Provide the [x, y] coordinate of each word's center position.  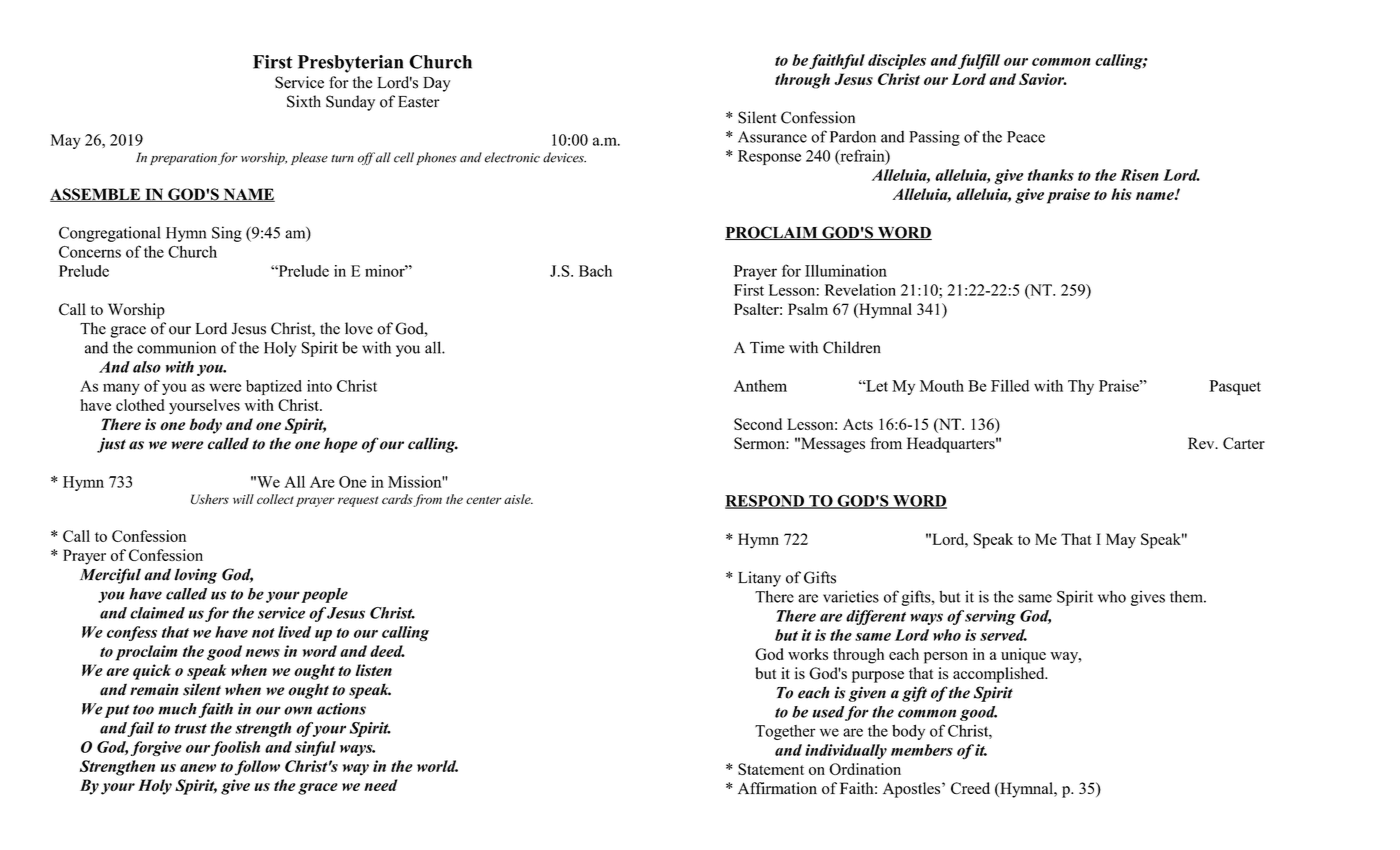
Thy [1081, 387]
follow [257, 768]
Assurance [772, 137]
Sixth [304, 101]
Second [758, 424]
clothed [140, 405]
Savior [1043, 79]
